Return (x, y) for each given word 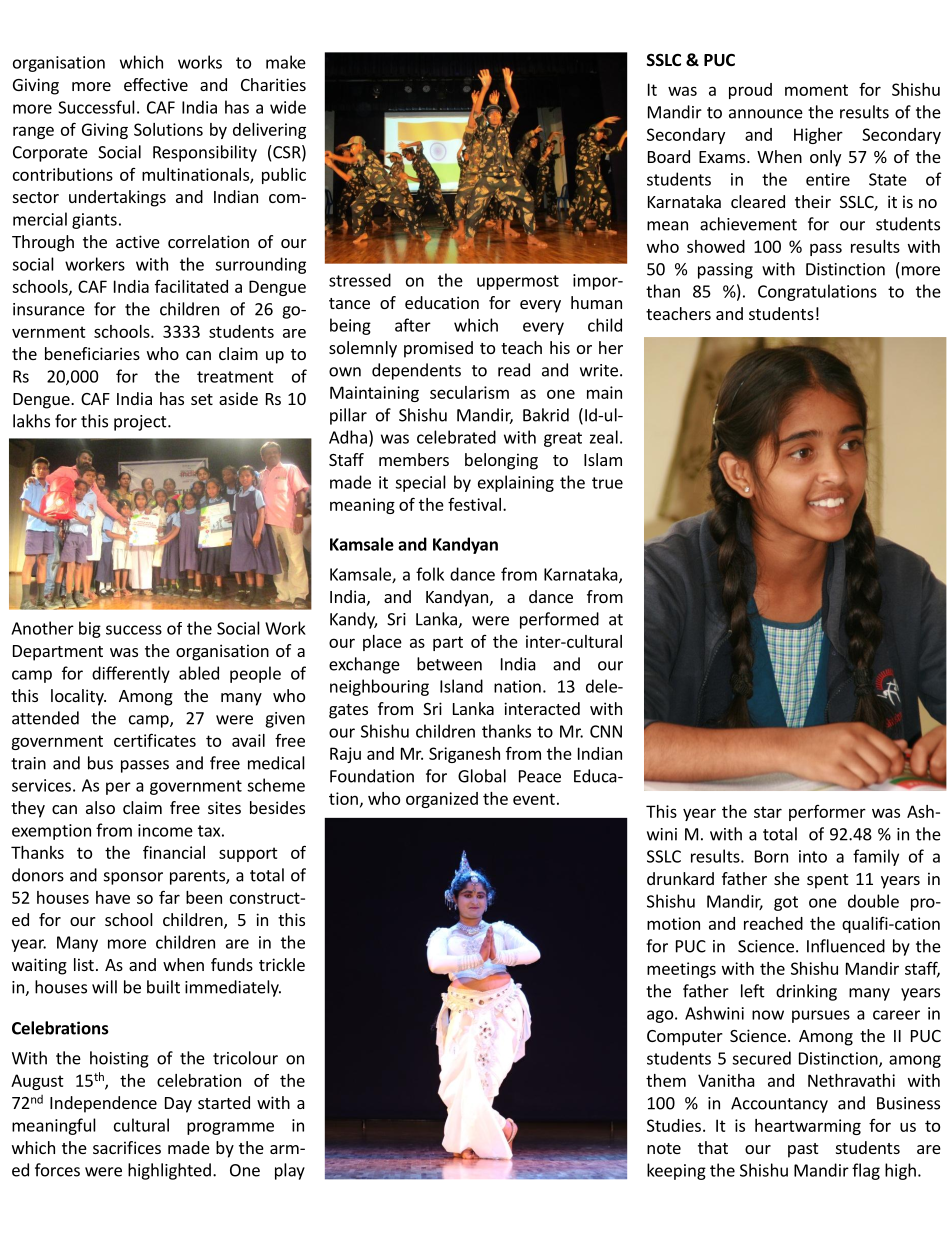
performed (559, 620)
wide (288, 107)
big (90, 629)
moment (816, 90)
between (449, 664)
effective (156, 84)
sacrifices (127, 1147)
